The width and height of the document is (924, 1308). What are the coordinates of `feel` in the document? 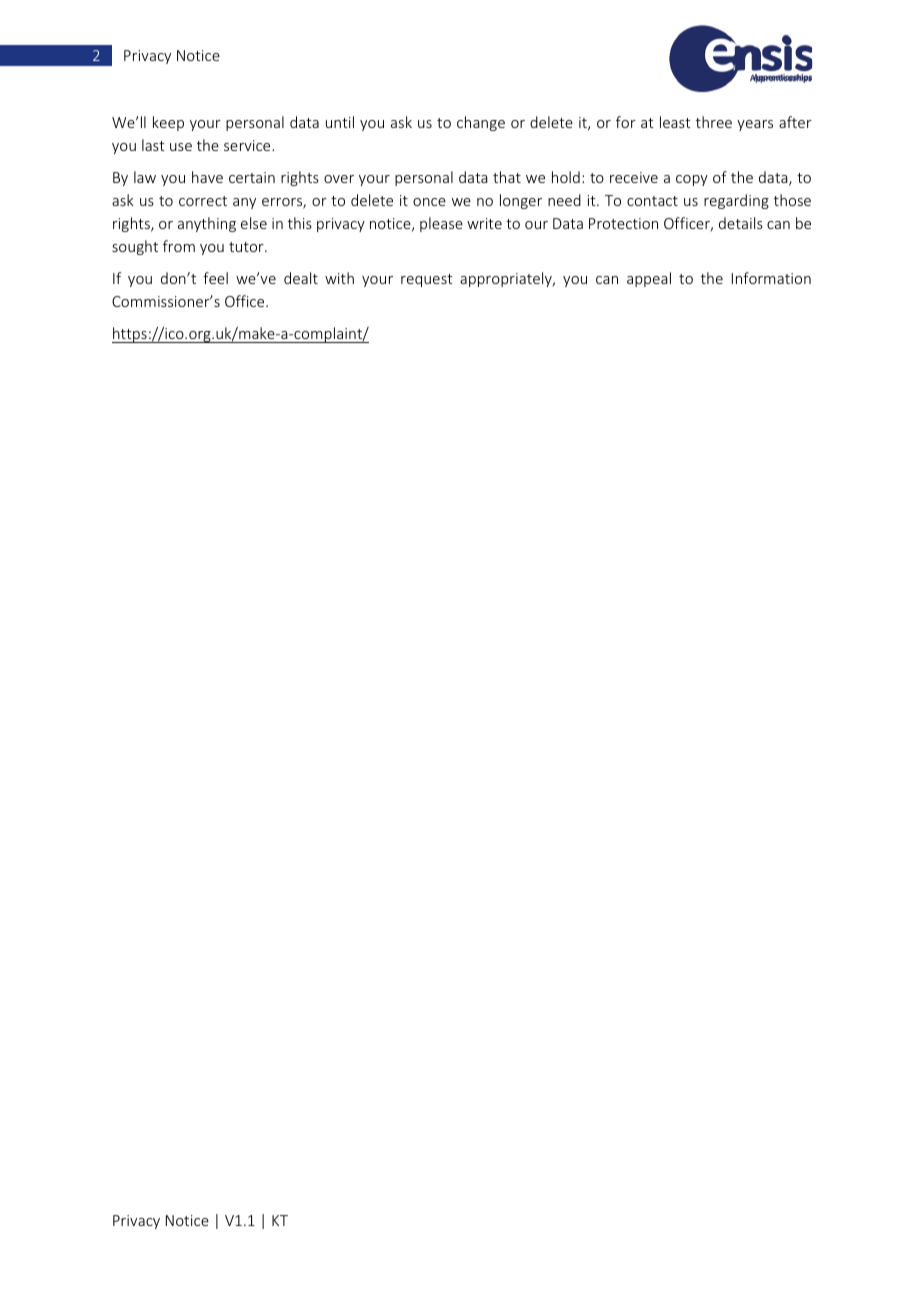 It's located at (215, 278).
